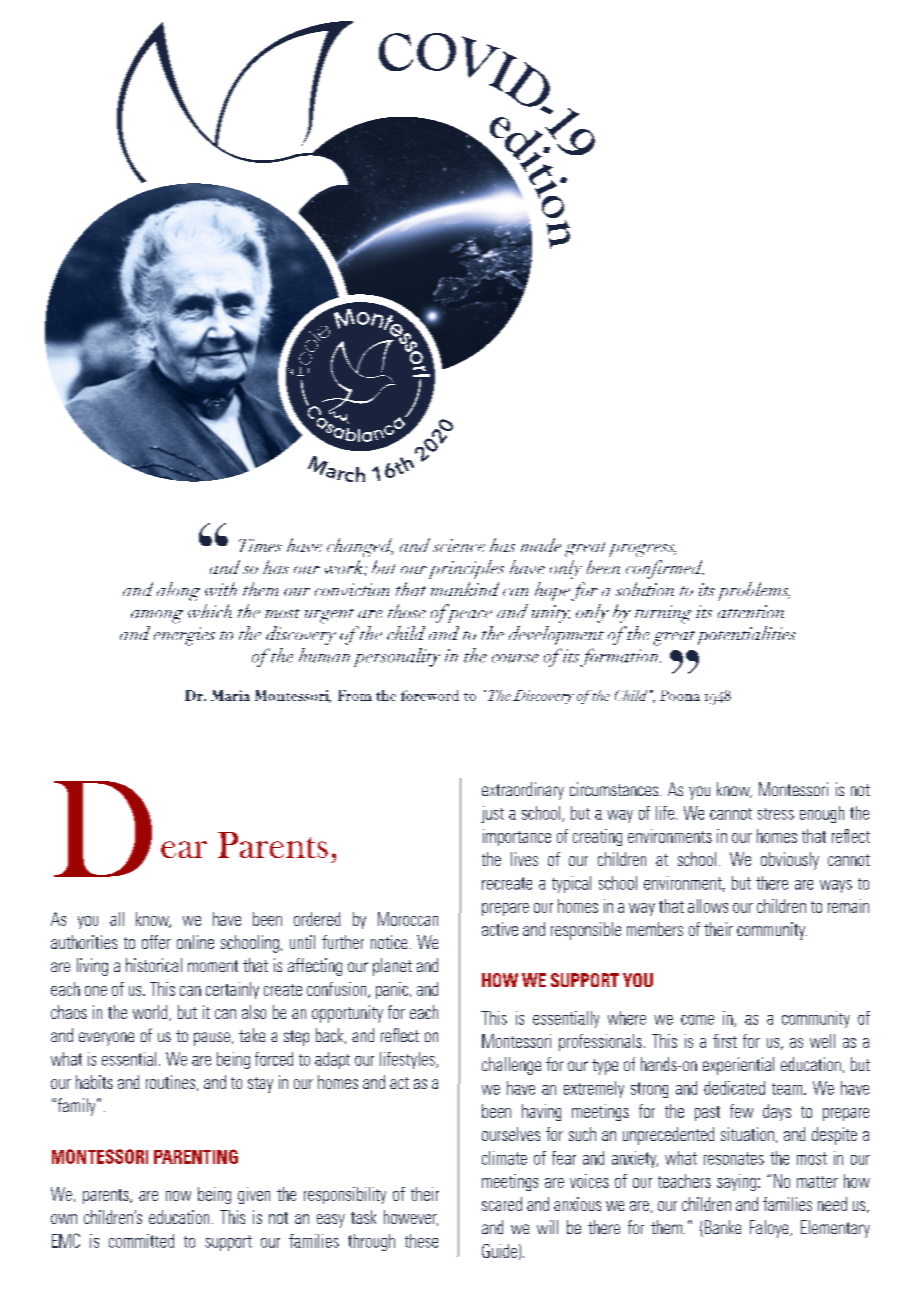 The height and width of the document is (1308, 924). What do you see at coordinates (151, 1013) in the document?
I see `world` at bounding box center [151, 1013].
